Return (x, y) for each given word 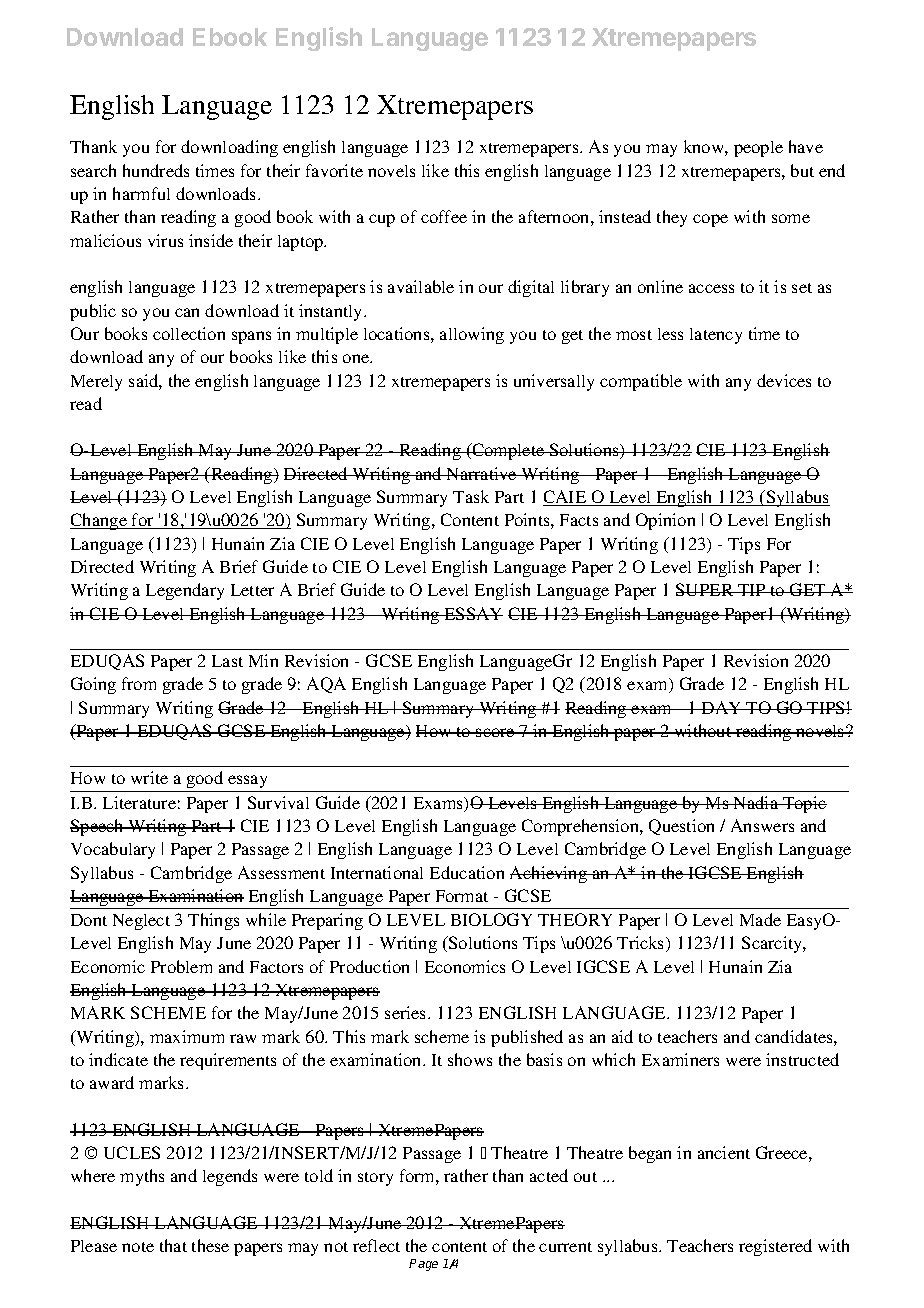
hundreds (156, 170)
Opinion (665, 521)
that (173, 1245)
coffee (444, 216)
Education (467, 872)
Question (681, 827)
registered (775, 1247)
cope (710, 220)
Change (99, 521)
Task (471, 496)
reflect (376, 1245)
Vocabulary (113, 850)
